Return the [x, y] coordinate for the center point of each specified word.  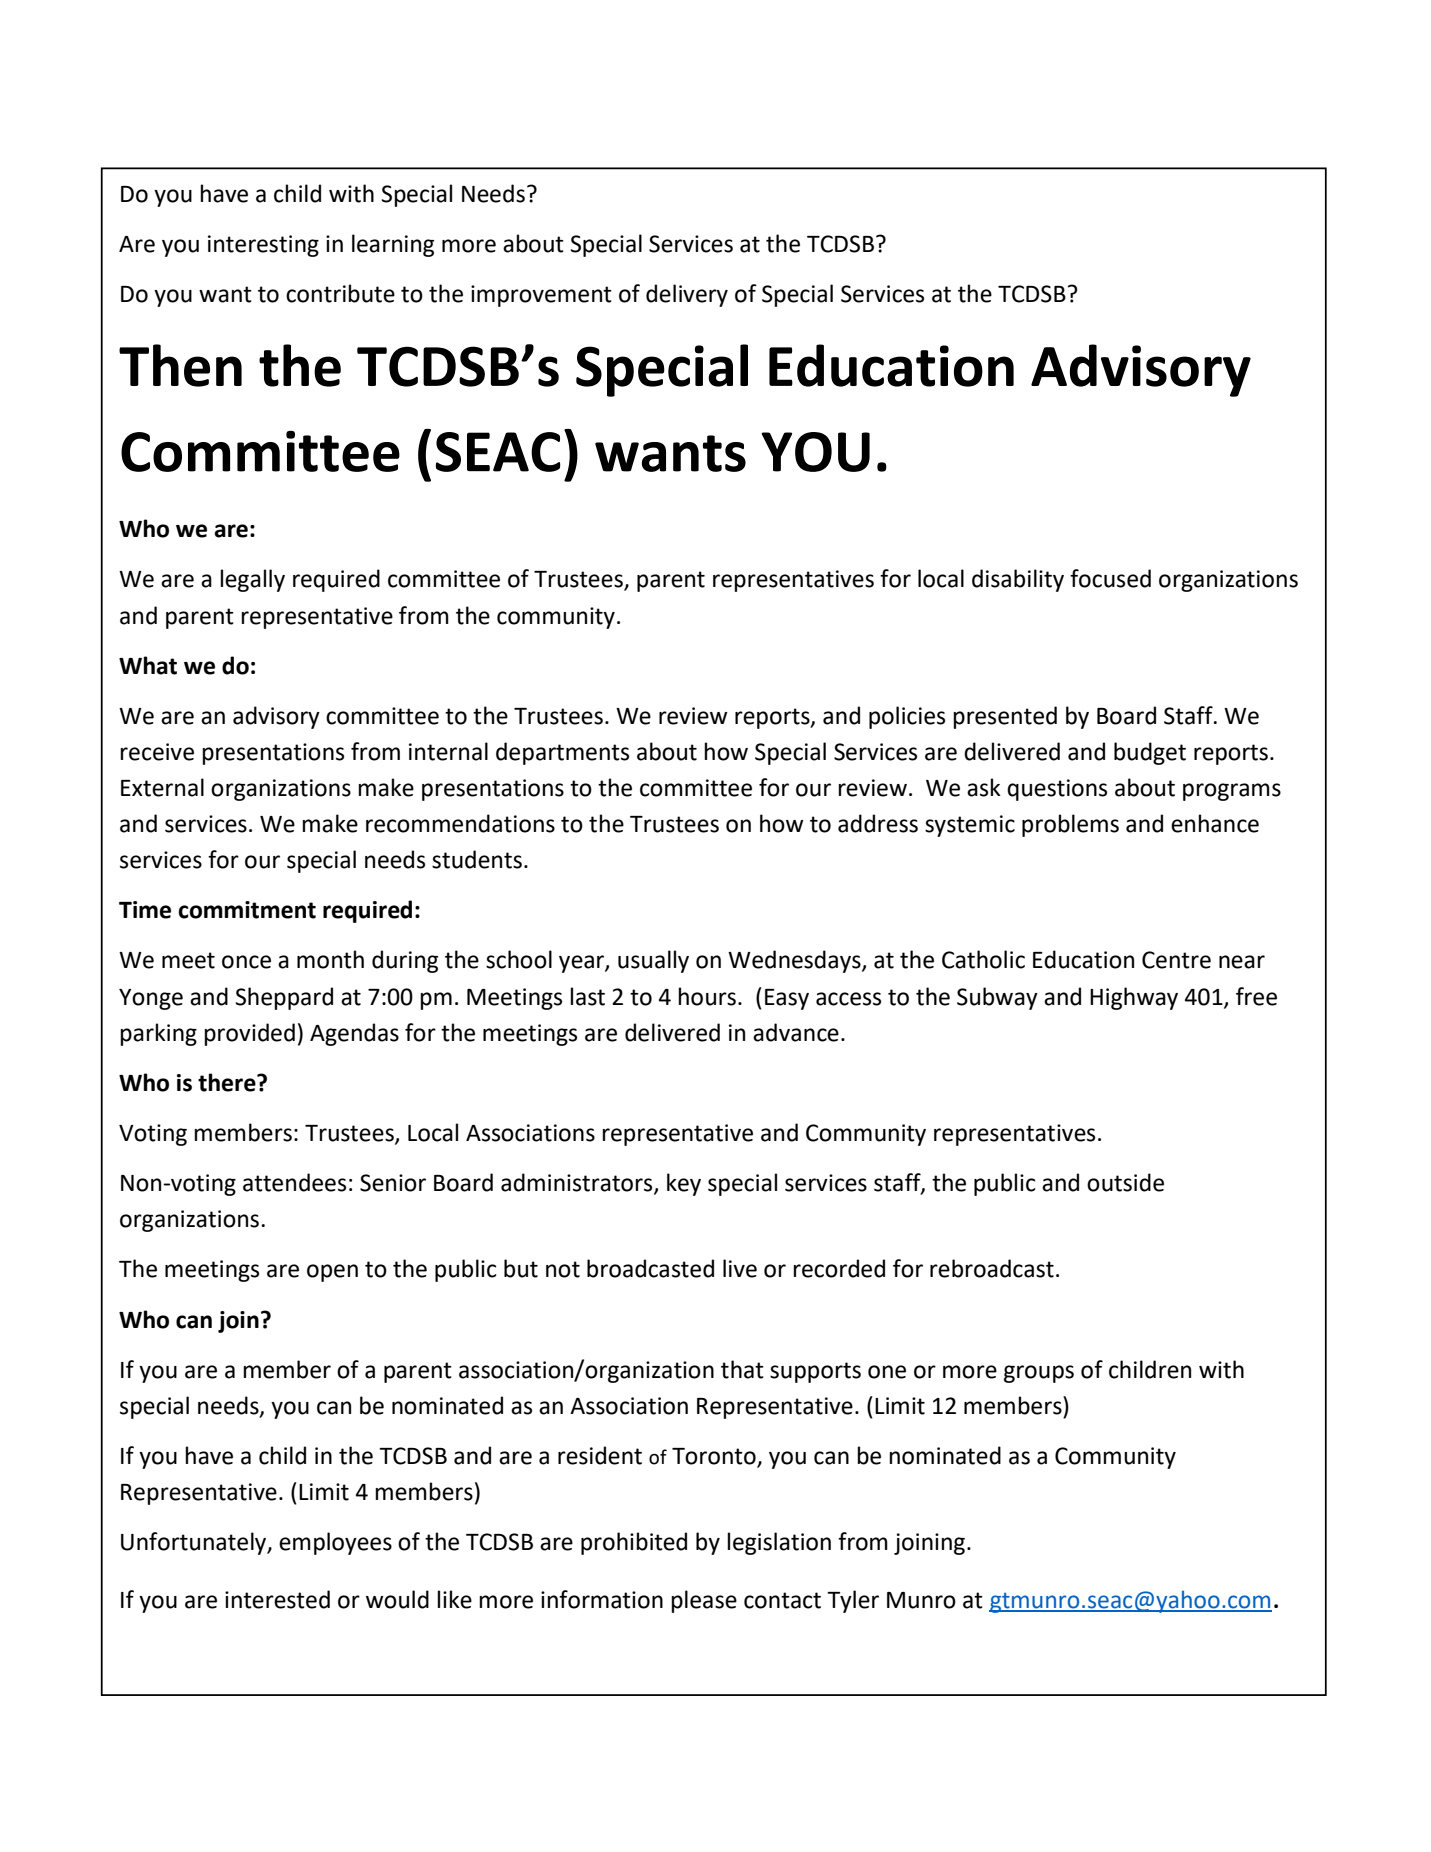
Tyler [853, 1601]
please [704, 1601]
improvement [541, 296]
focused [1110, 578]
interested [277, 1599]
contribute [340, 293]
